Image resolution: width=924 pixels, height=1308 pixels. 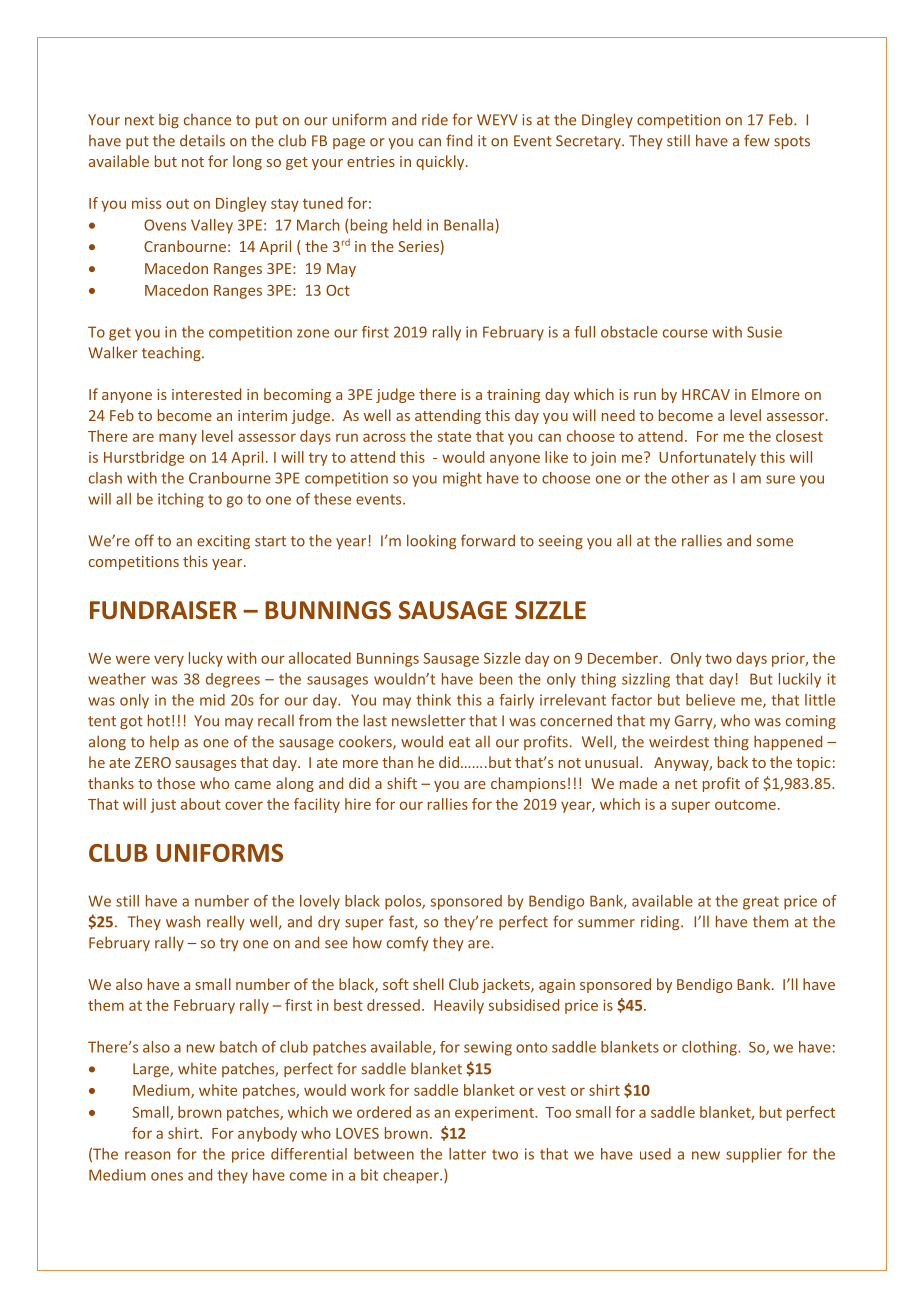 I want to click on net, so click(x=686, y=784).
